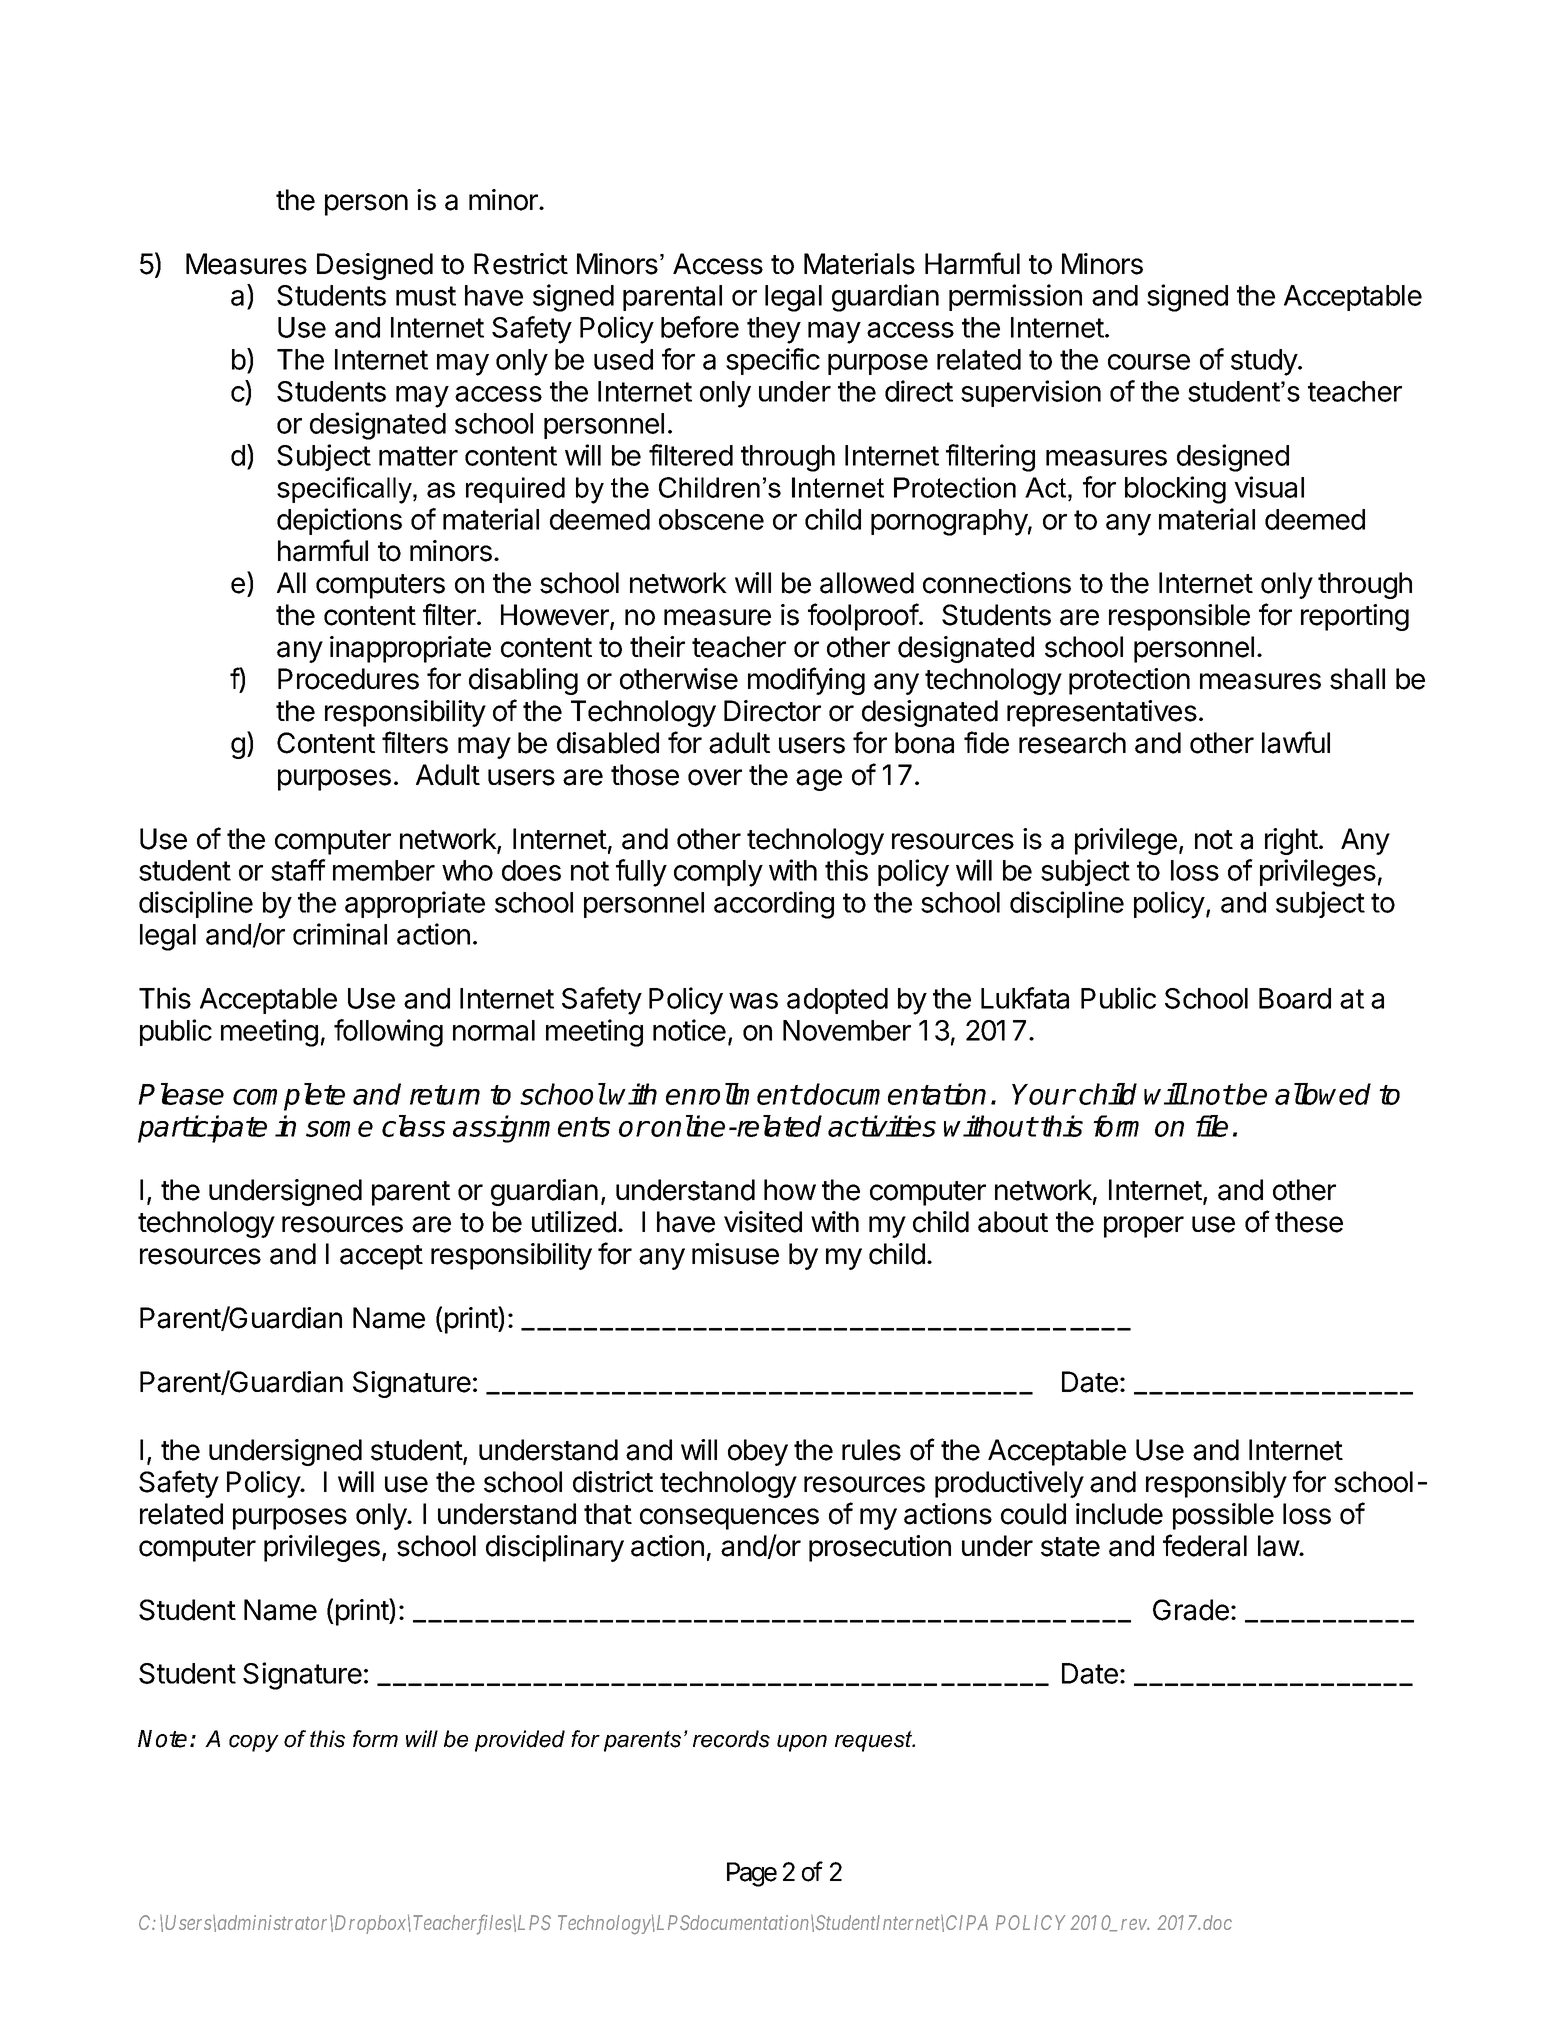  I want to click on right, so click(1291, 841).
